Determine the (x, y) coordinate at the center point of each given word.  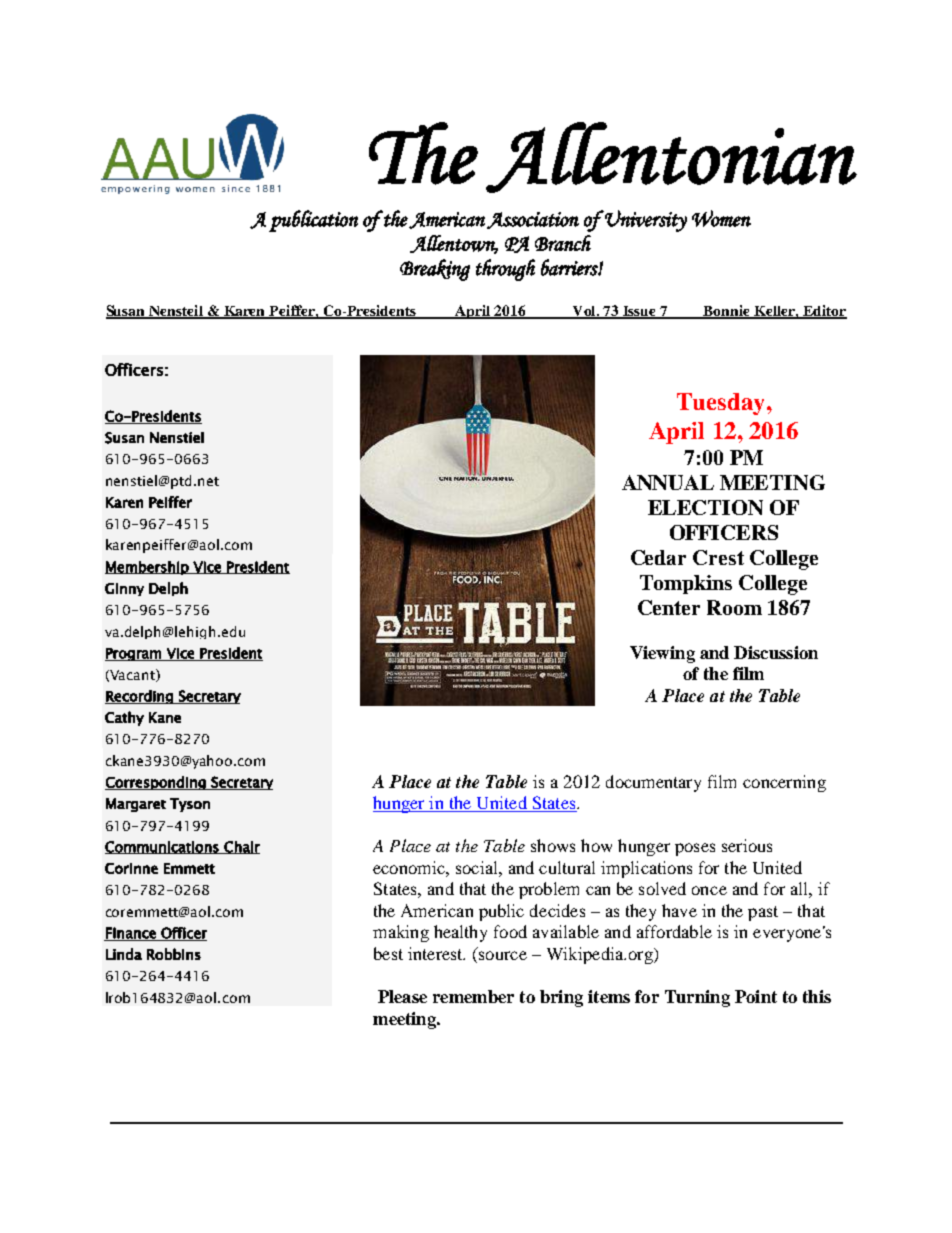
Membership (148, 568)
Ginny (124, 589)
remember (473, 996)
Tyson (190, 805)
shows (553, 845)
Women (721, 218)
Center (669, 607)
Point (756, 996)
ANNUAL (668, 482)
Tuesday (722, 404)
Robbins (174, 954)
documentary (653, 783)
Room (734, 607)
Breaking (435, 270)
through (505, 270)
